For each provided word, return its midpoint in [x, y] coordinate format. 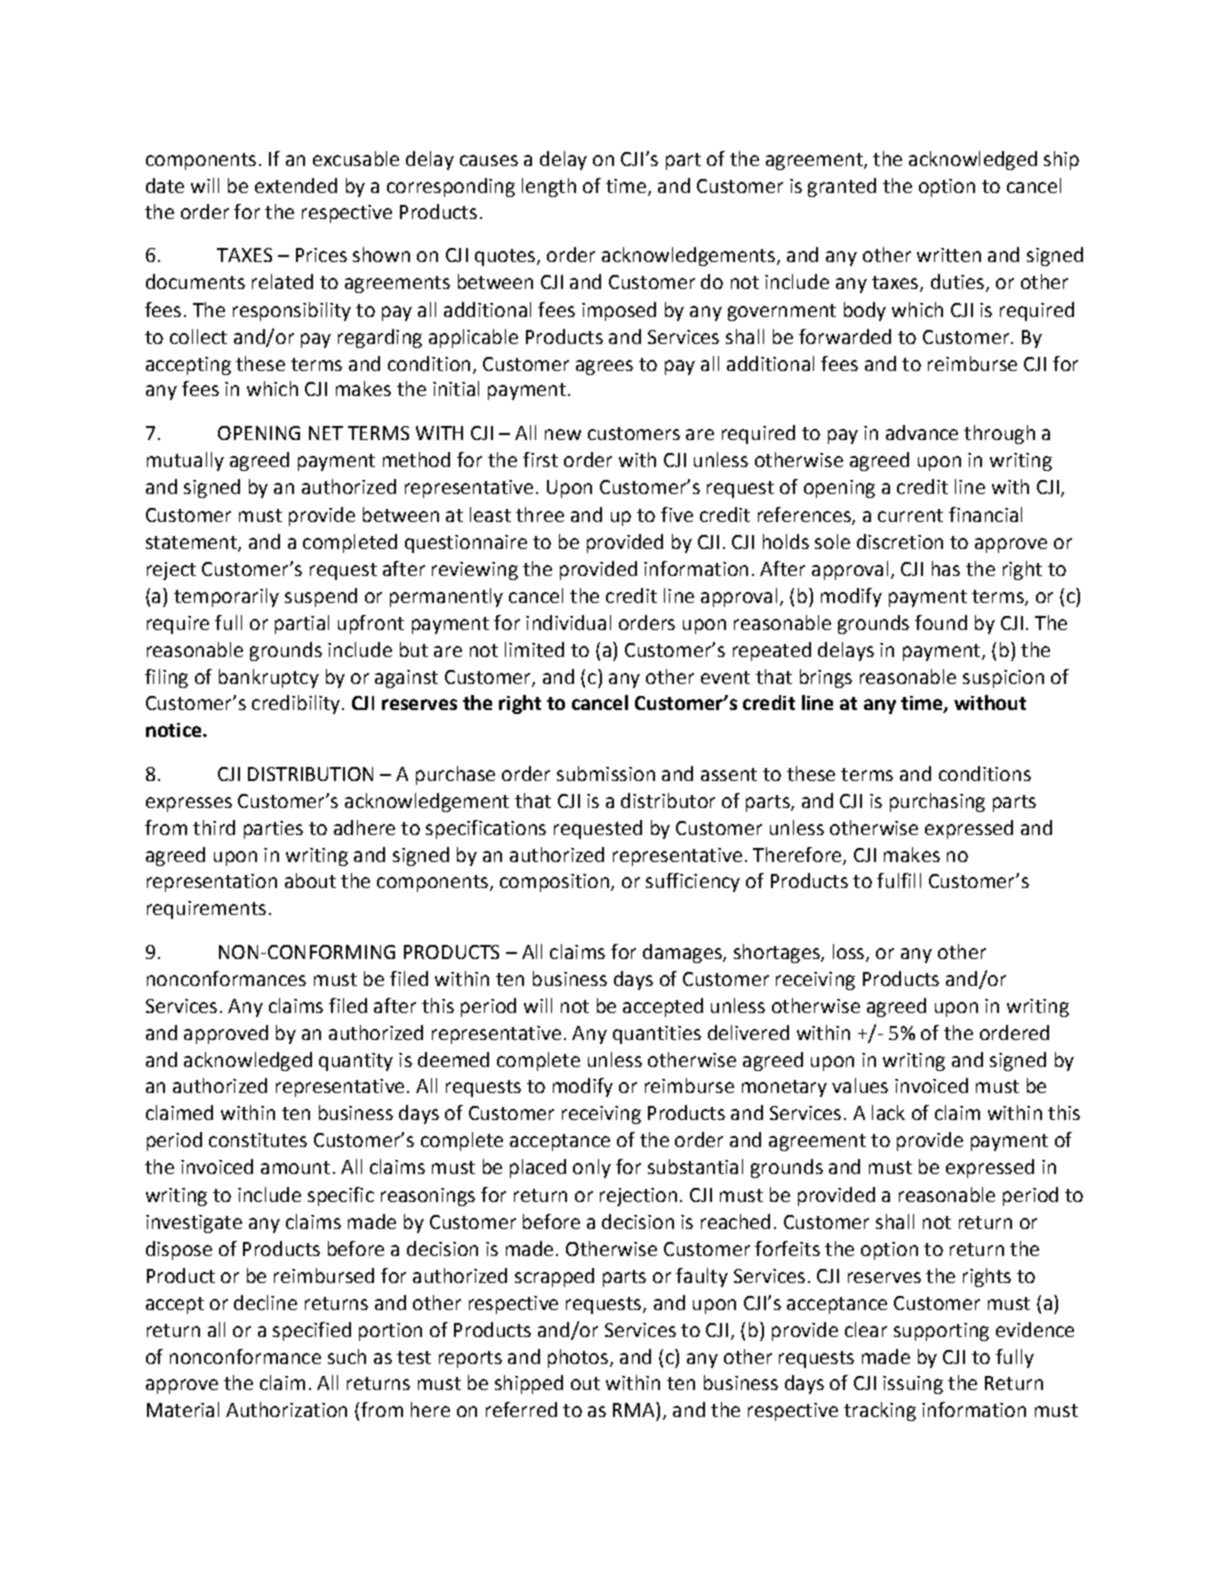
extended [296, 185]
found [941, 622]
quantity [356, 1062]
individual [568, 622]
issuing [913, 1385]
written [949, 255]
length [549, 187]
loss [850, 952]
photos [578, 1358]
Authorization [286, 1409]
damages [683, 953]
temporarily [226, 597]
